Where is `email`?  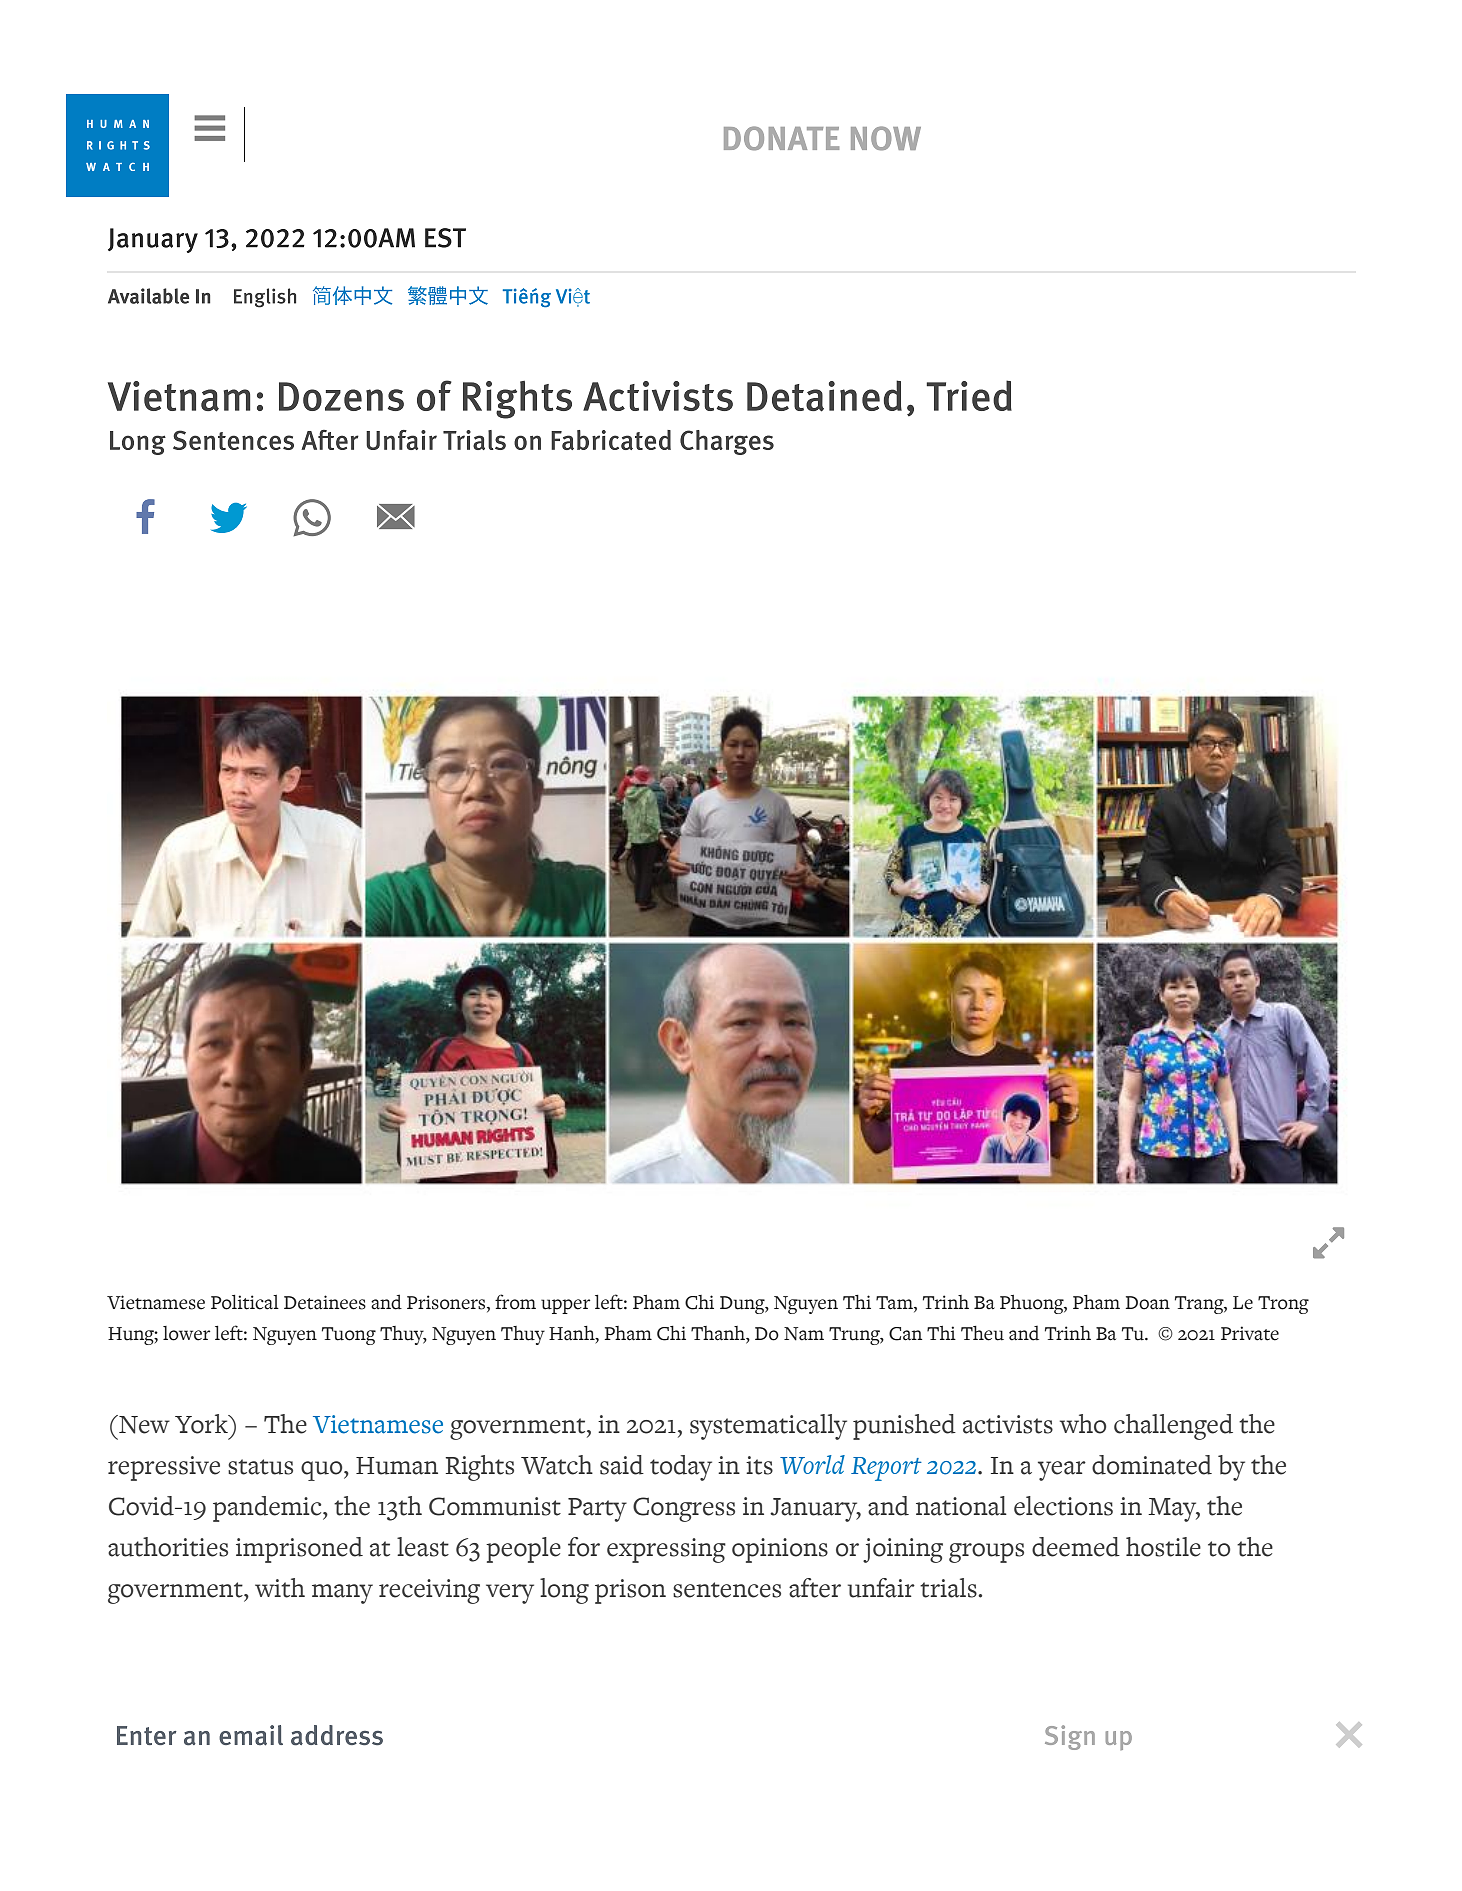
email is located at coordinates (251, 1735).
